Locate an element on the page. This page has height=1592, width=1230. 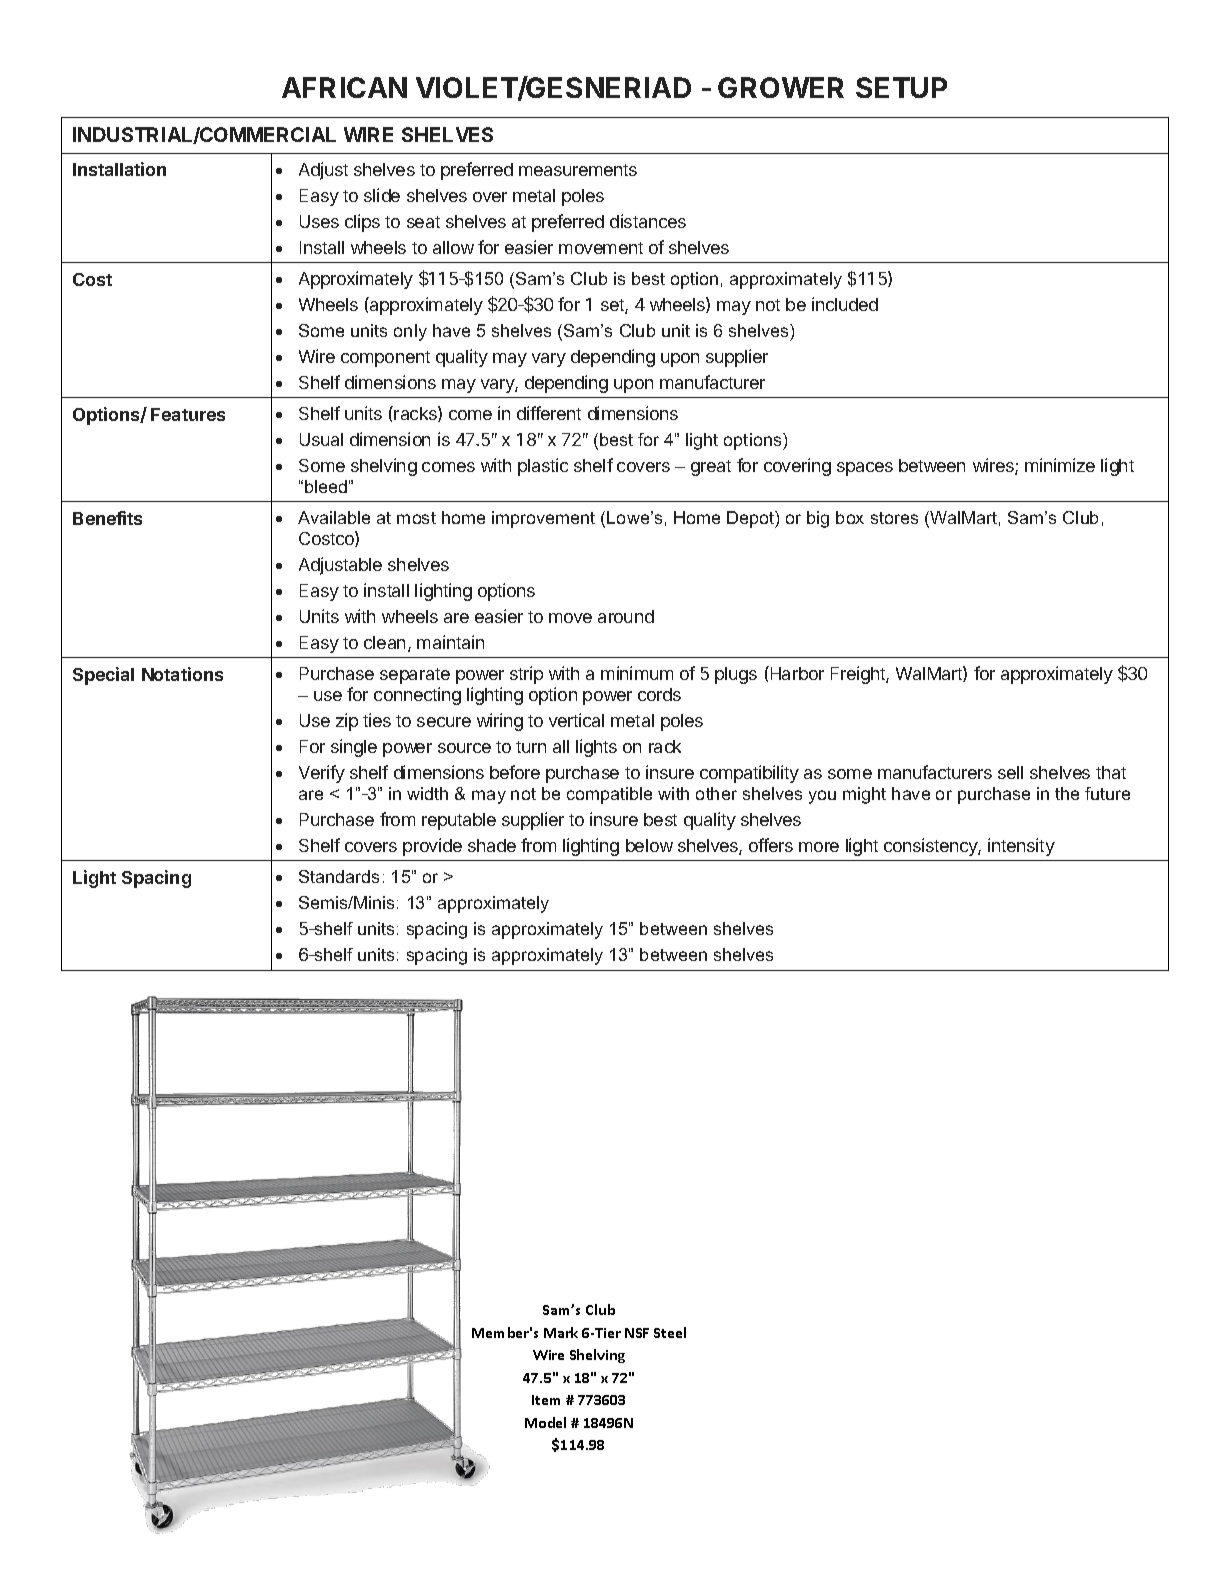
NSF is located at coordinates (637, 1333).
